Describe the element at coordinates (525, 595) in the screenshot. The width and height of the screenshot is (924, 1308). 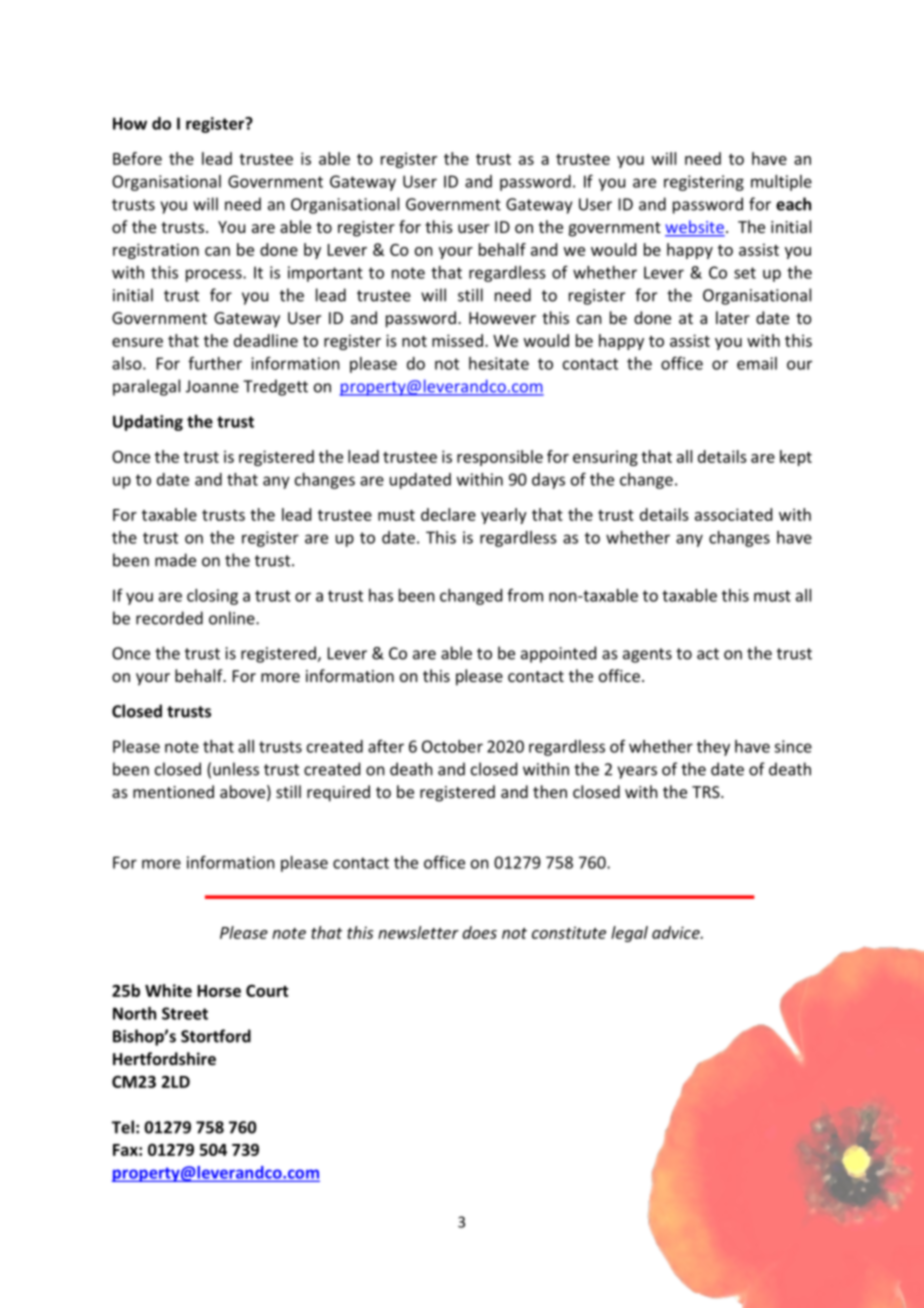
I see `from` at that location.
